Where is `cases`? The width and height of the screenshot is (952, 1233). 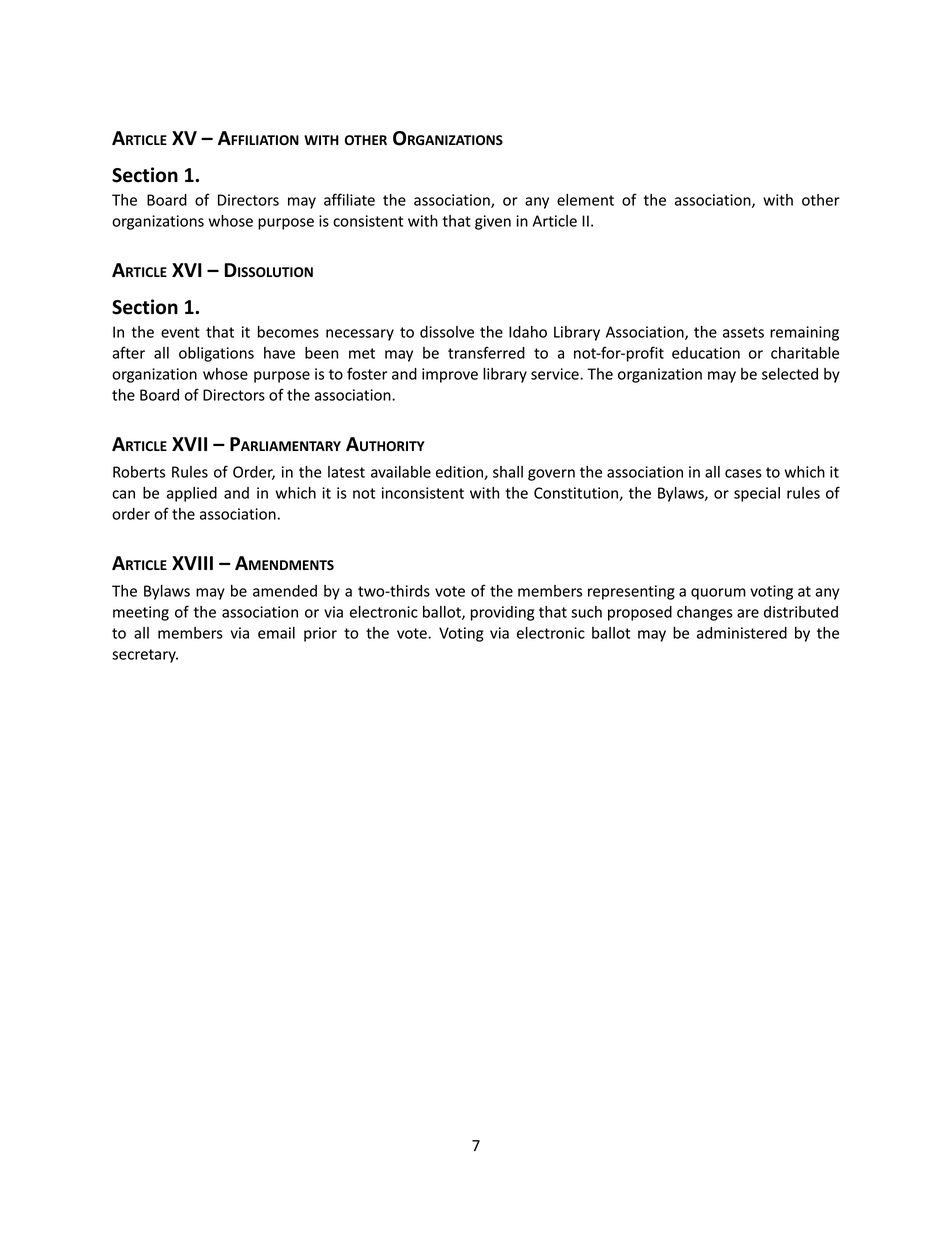 cases is located at coordinates (743, 473).
